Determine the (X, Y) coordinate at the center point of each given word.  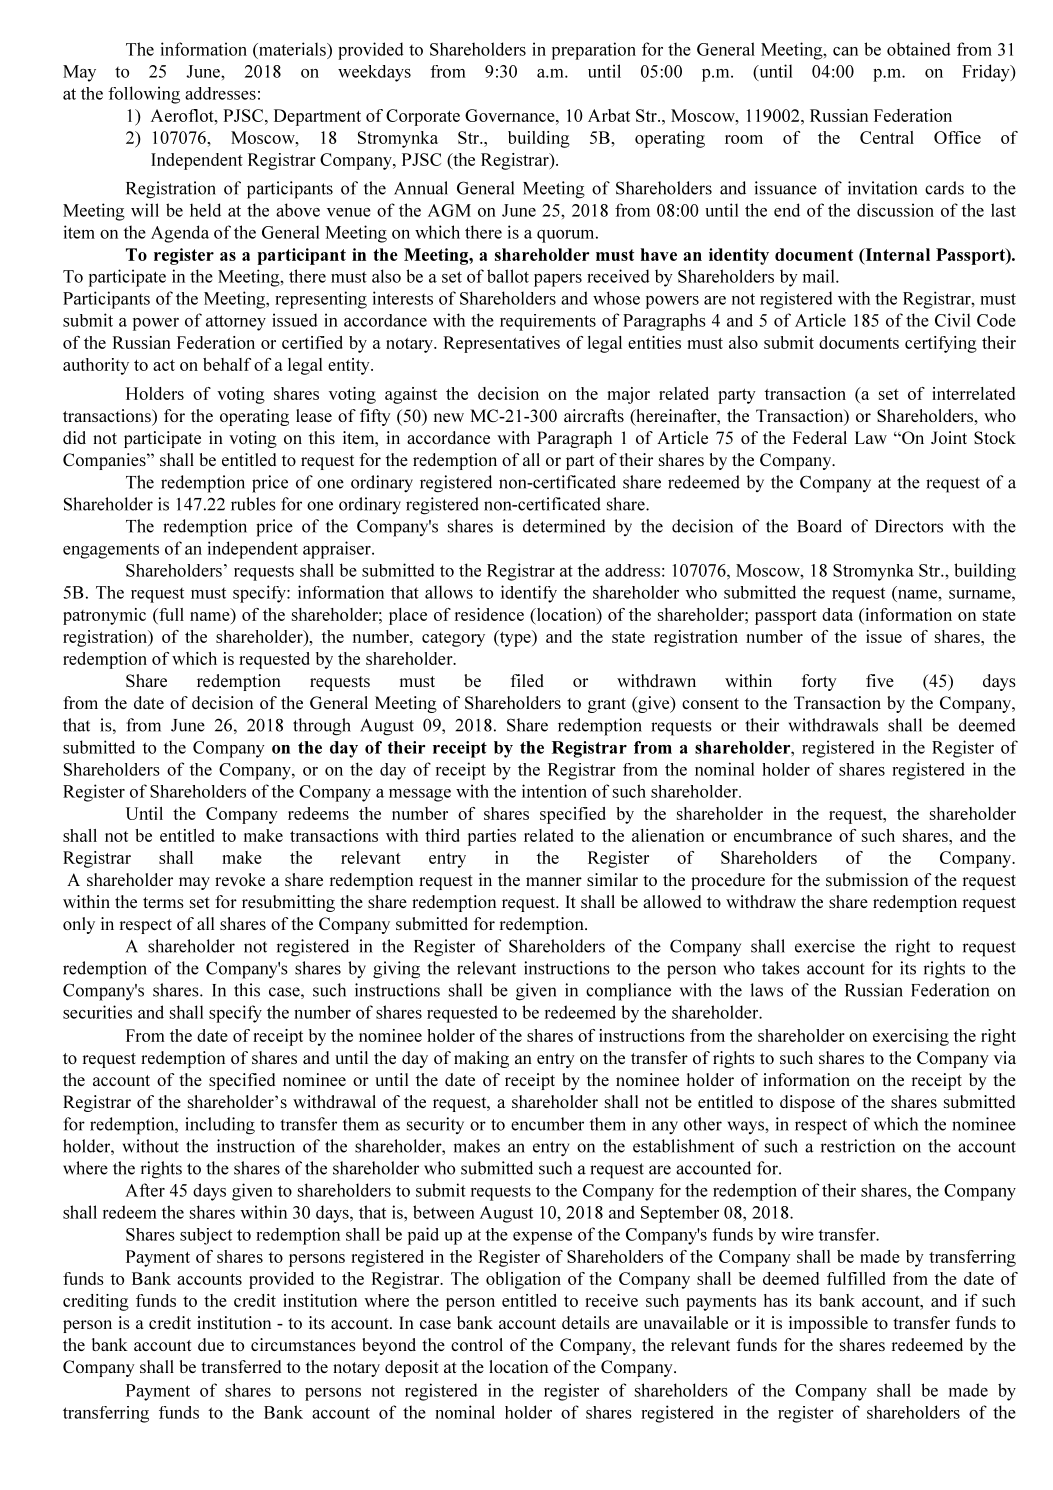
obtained (918, 49)
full (170, 614)
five (880, 680)
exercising (911, 1037)
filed (527, 680)
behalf (227, 364)
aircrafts (594, 415)
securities (97, 1012)
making (481, 1059)
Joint (949, 437)
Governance (511, 115)
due (211, 1344)
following (144, 95)
